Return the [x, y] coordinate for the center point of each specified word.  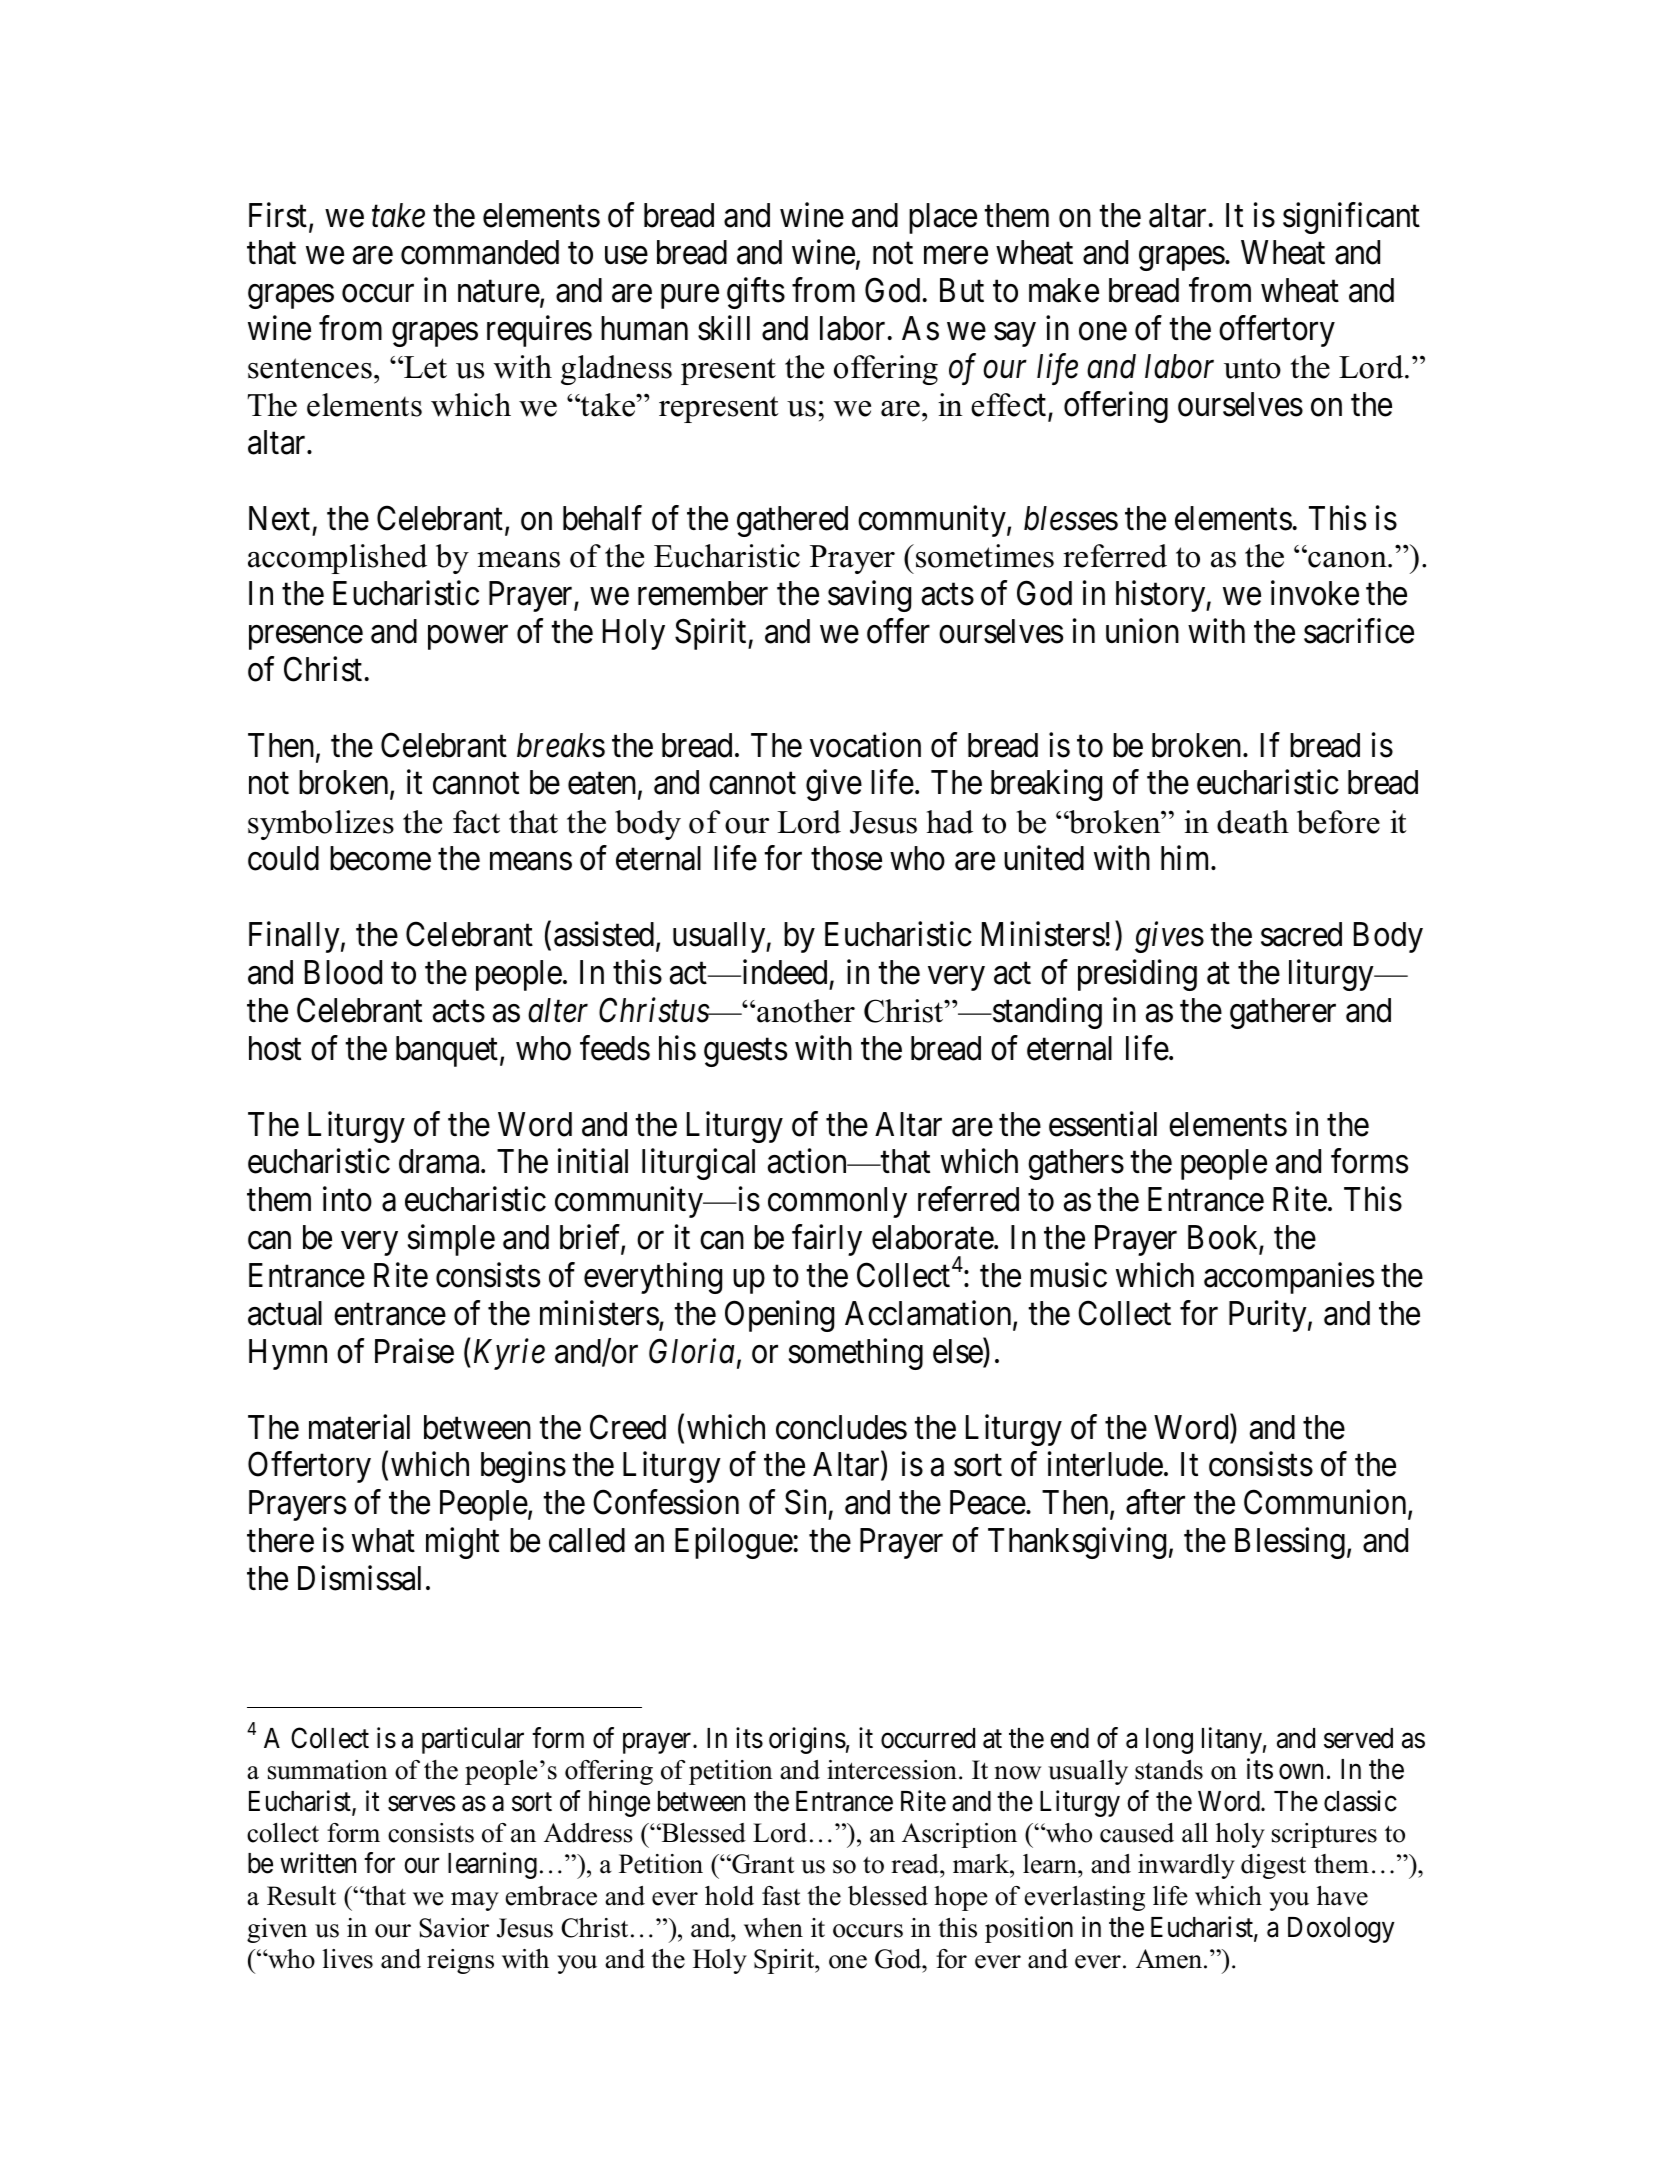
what [383, 1540]
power [468, 638]
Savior [454, 1928]
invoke [1315, 593]
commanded [480, 252]
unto [1252, 369]
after [1155, 1502]
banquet [447, 1051]
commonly [837, 1202]
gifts [756, 293]
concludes [841, 1427]
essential [1103, 1124]
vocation [865, 745]
